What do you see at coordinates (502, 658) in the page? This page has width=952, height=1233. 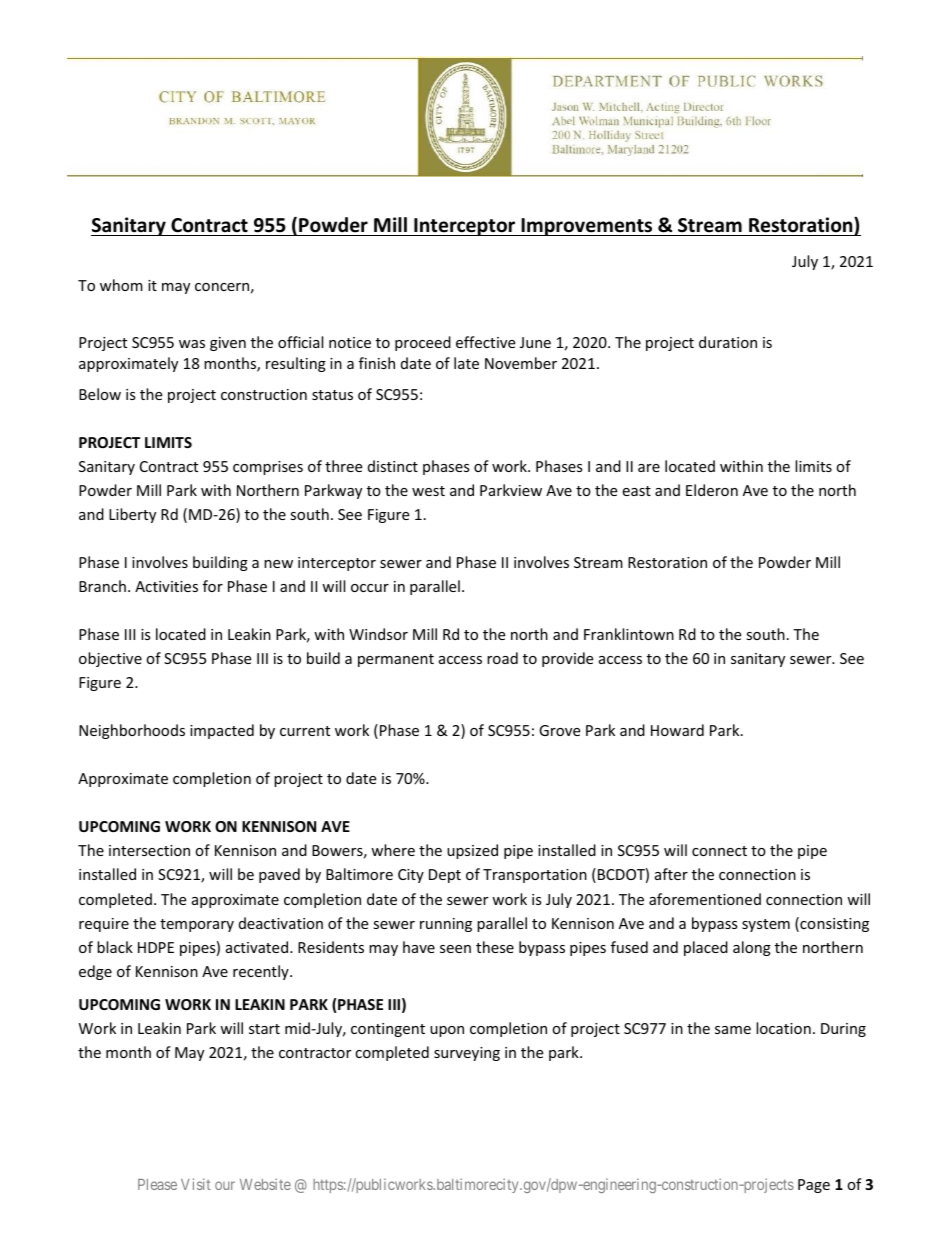 I see `road` at bounding box center [502, 658].
